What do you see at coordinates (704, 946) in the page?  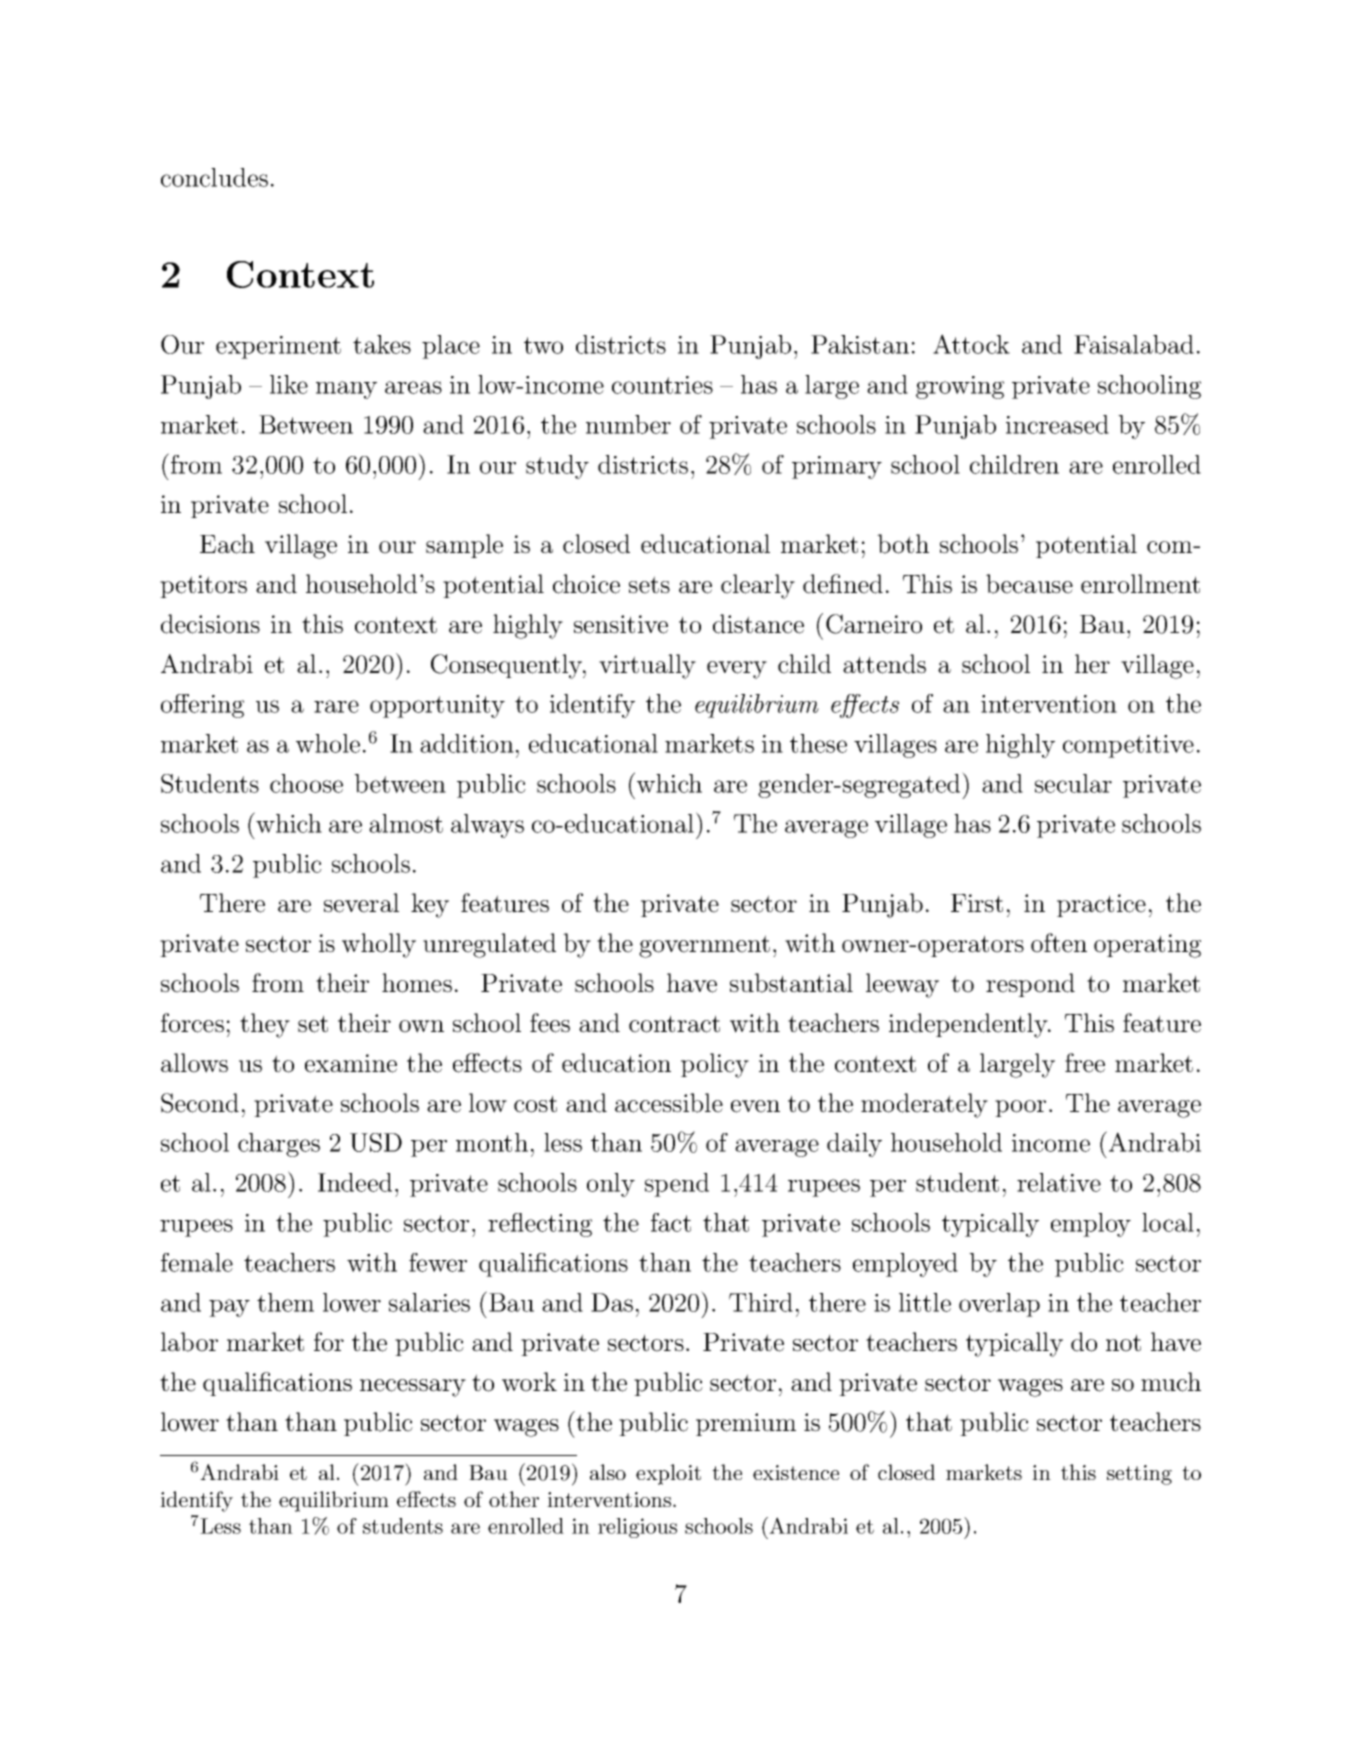 I see `government` at bounding box center [704, 946].
